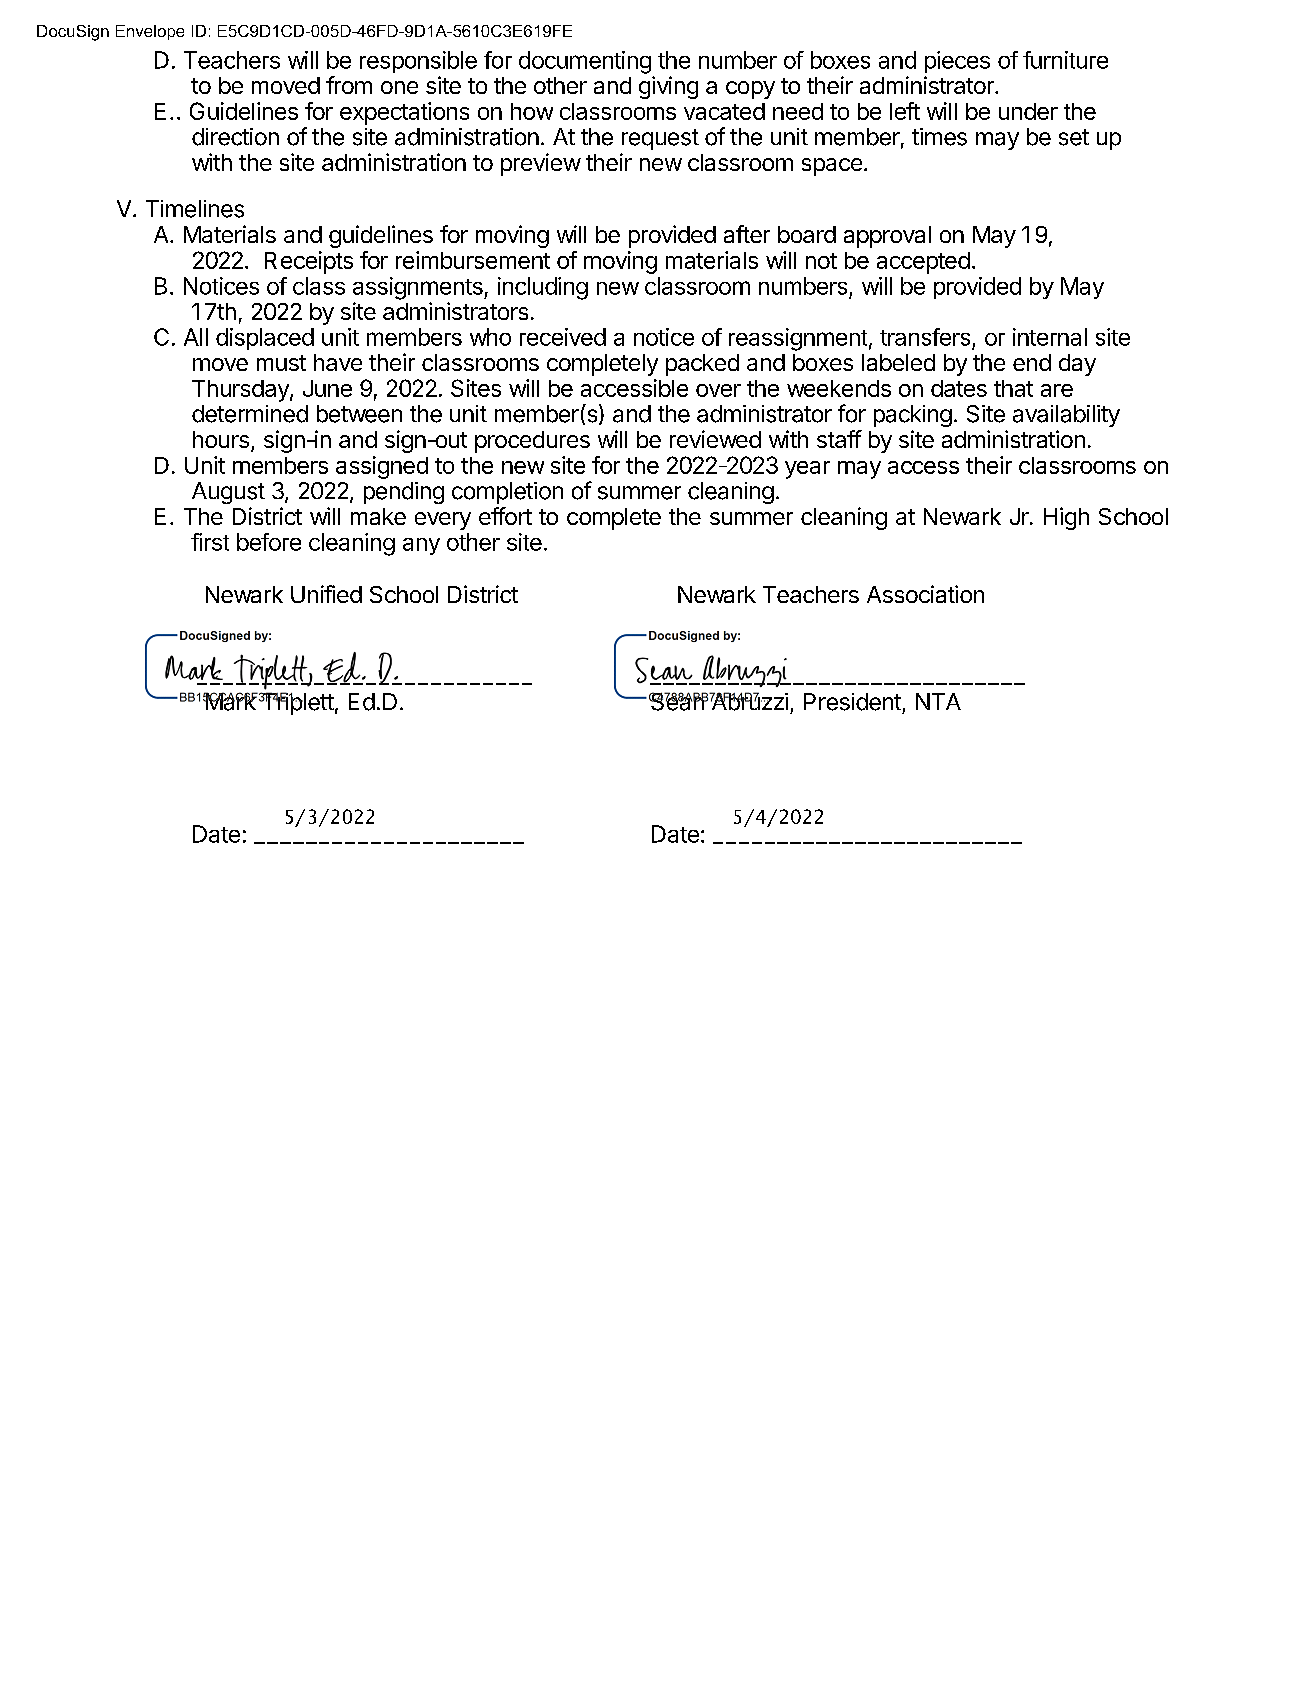 Image resolution: width=1300 pixels, height=1682 pixels. I want to click on accepted, so click(923, 263).
